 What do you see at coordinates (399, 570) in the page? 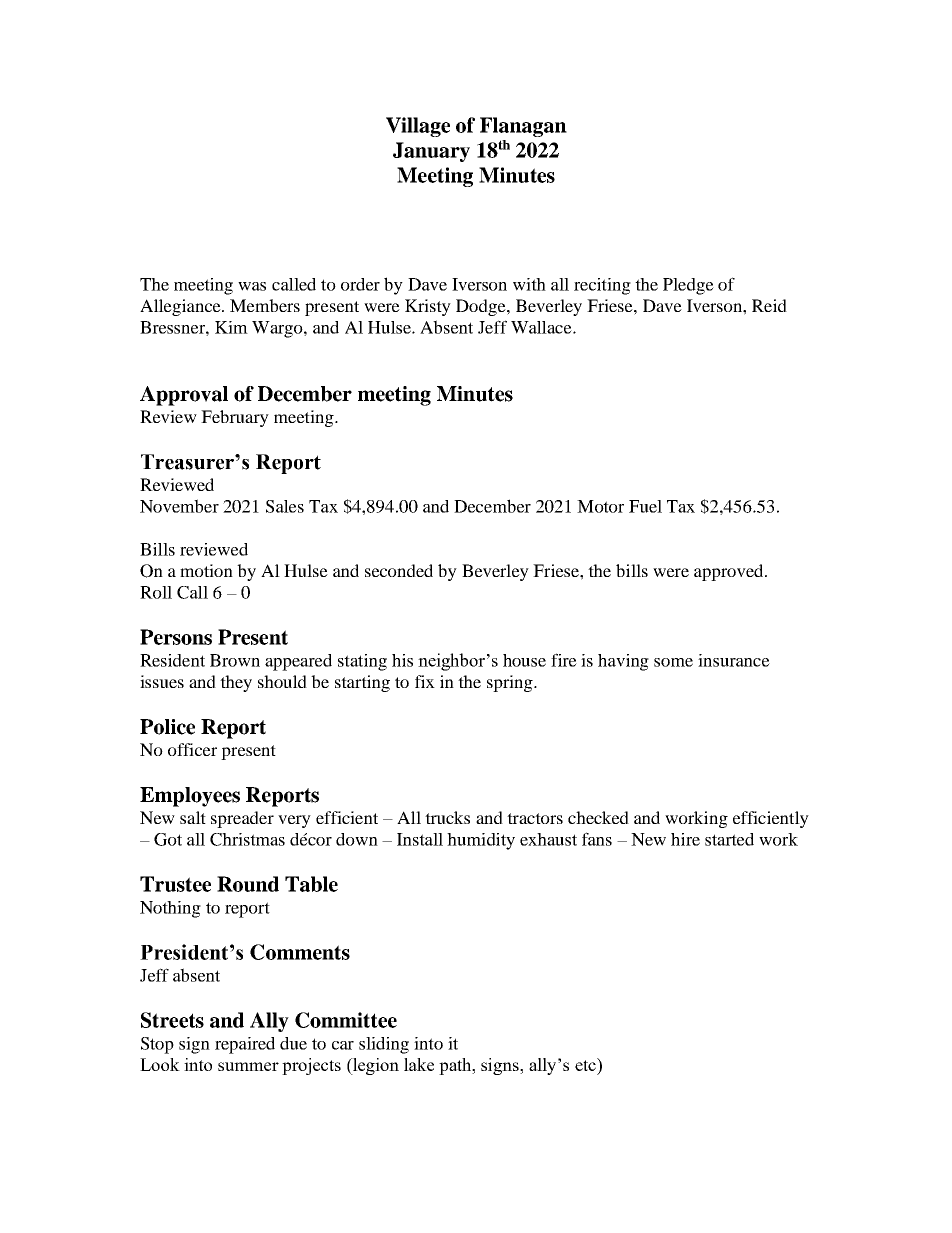
I see `seconded` at bounding box center [399, 570].
